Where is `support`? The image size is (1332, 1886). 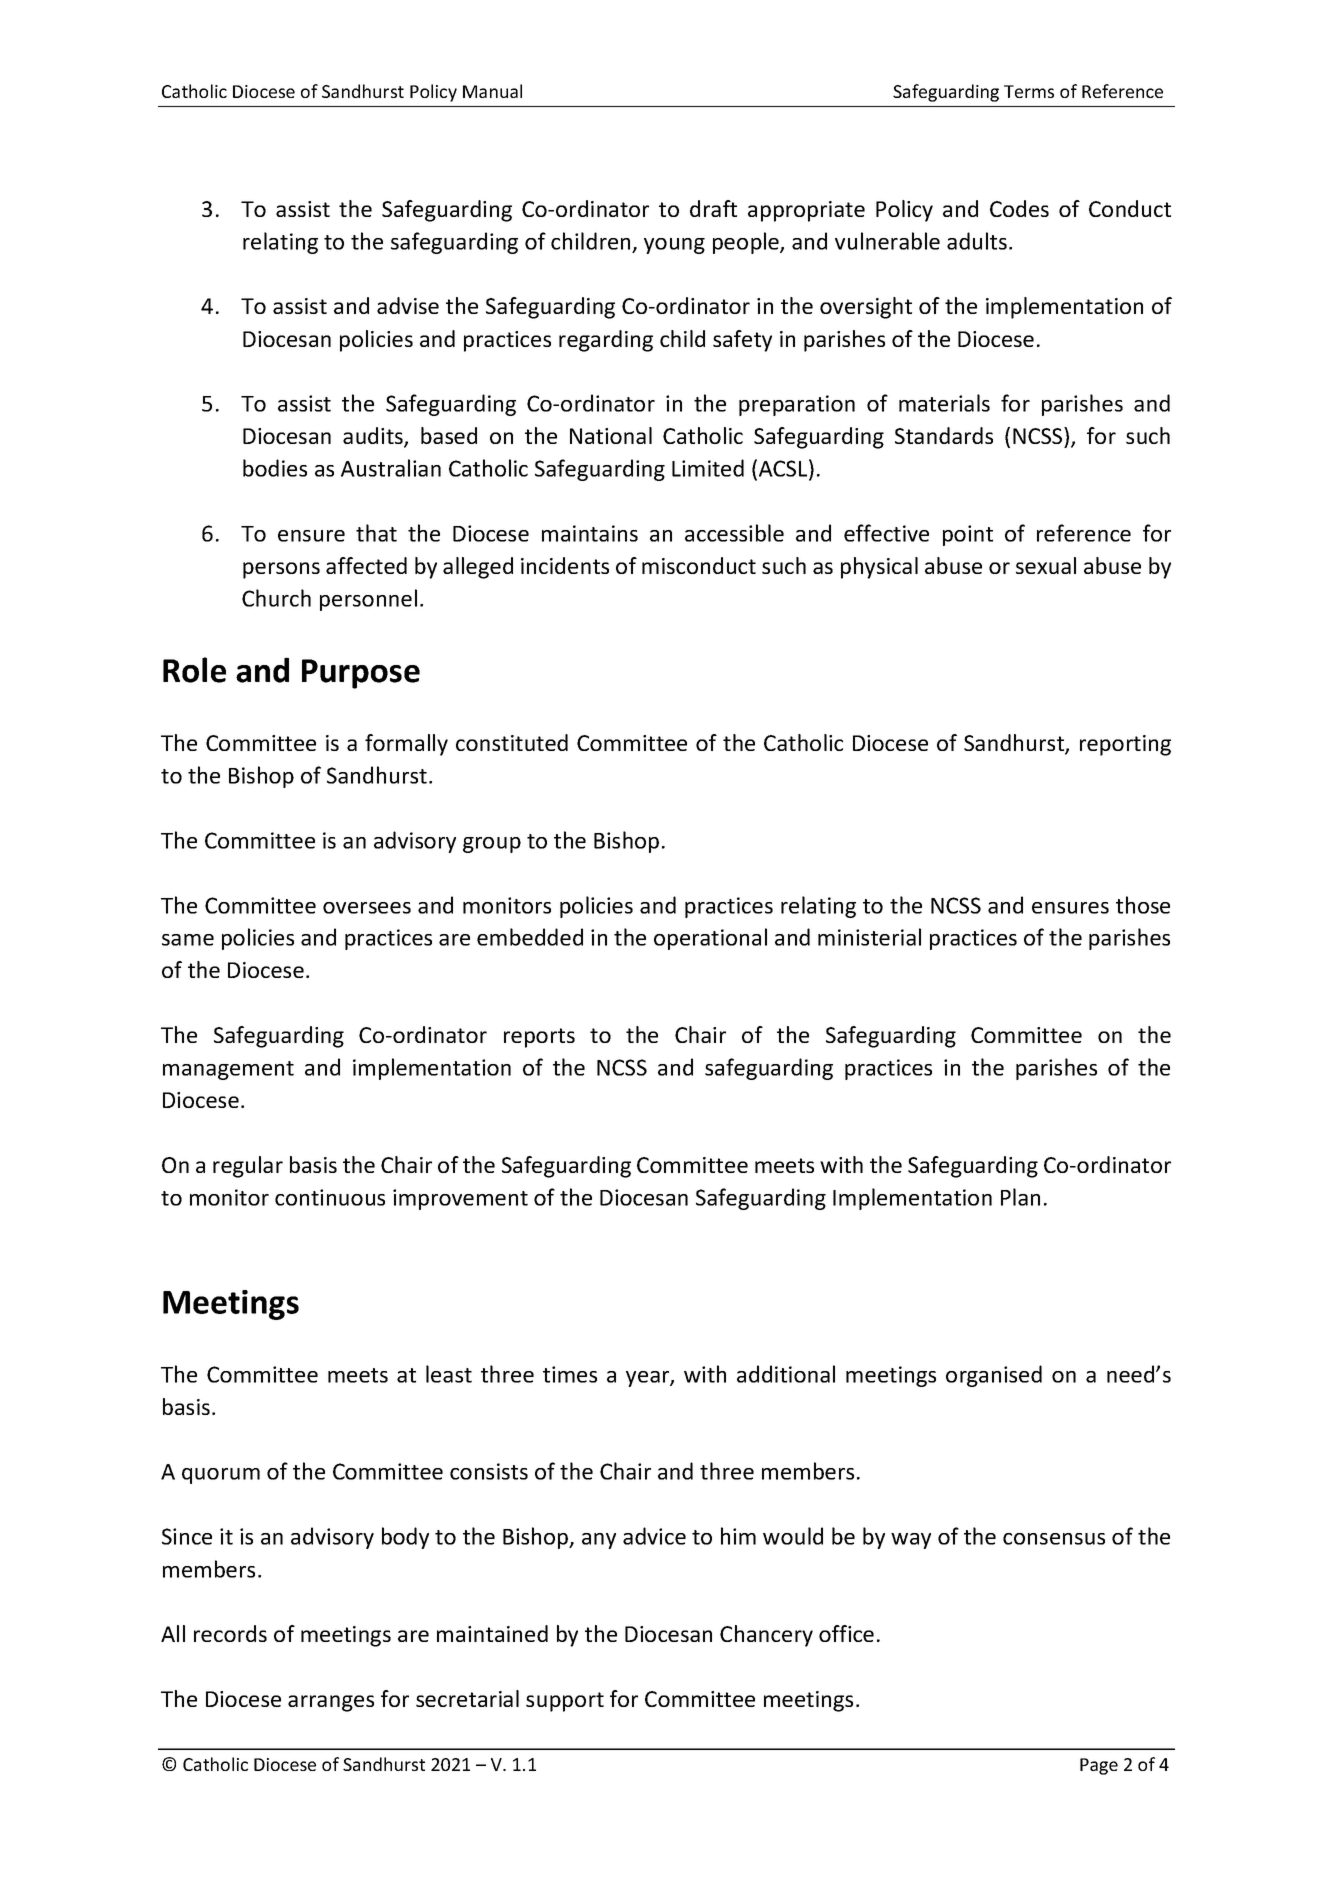
support is located at coordinates (565, 1702).
